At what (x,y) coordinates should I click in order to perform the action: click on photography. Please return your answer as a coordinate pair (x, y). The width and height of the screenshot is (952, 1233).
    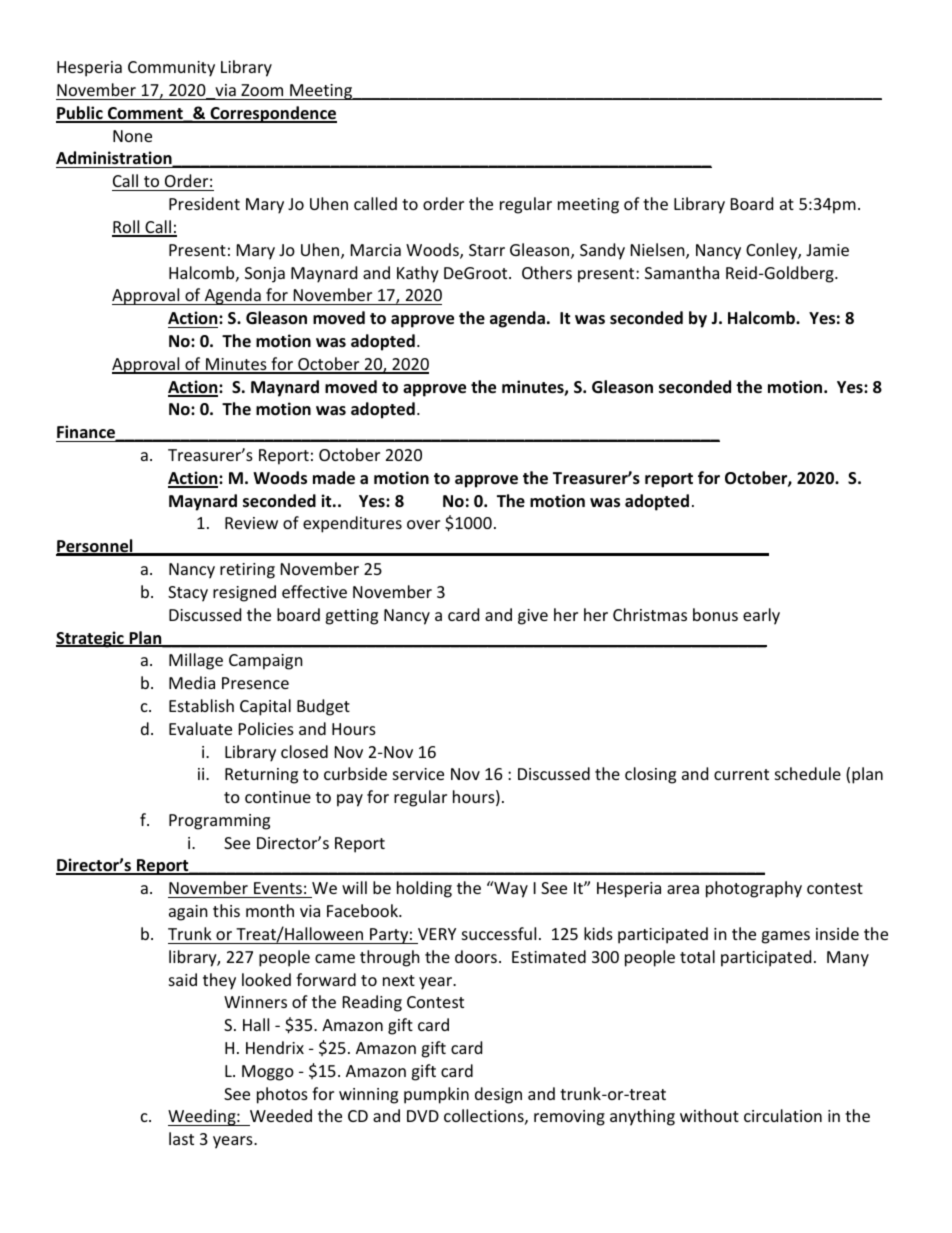
    Looking at the image, I should click on (754, 889).
